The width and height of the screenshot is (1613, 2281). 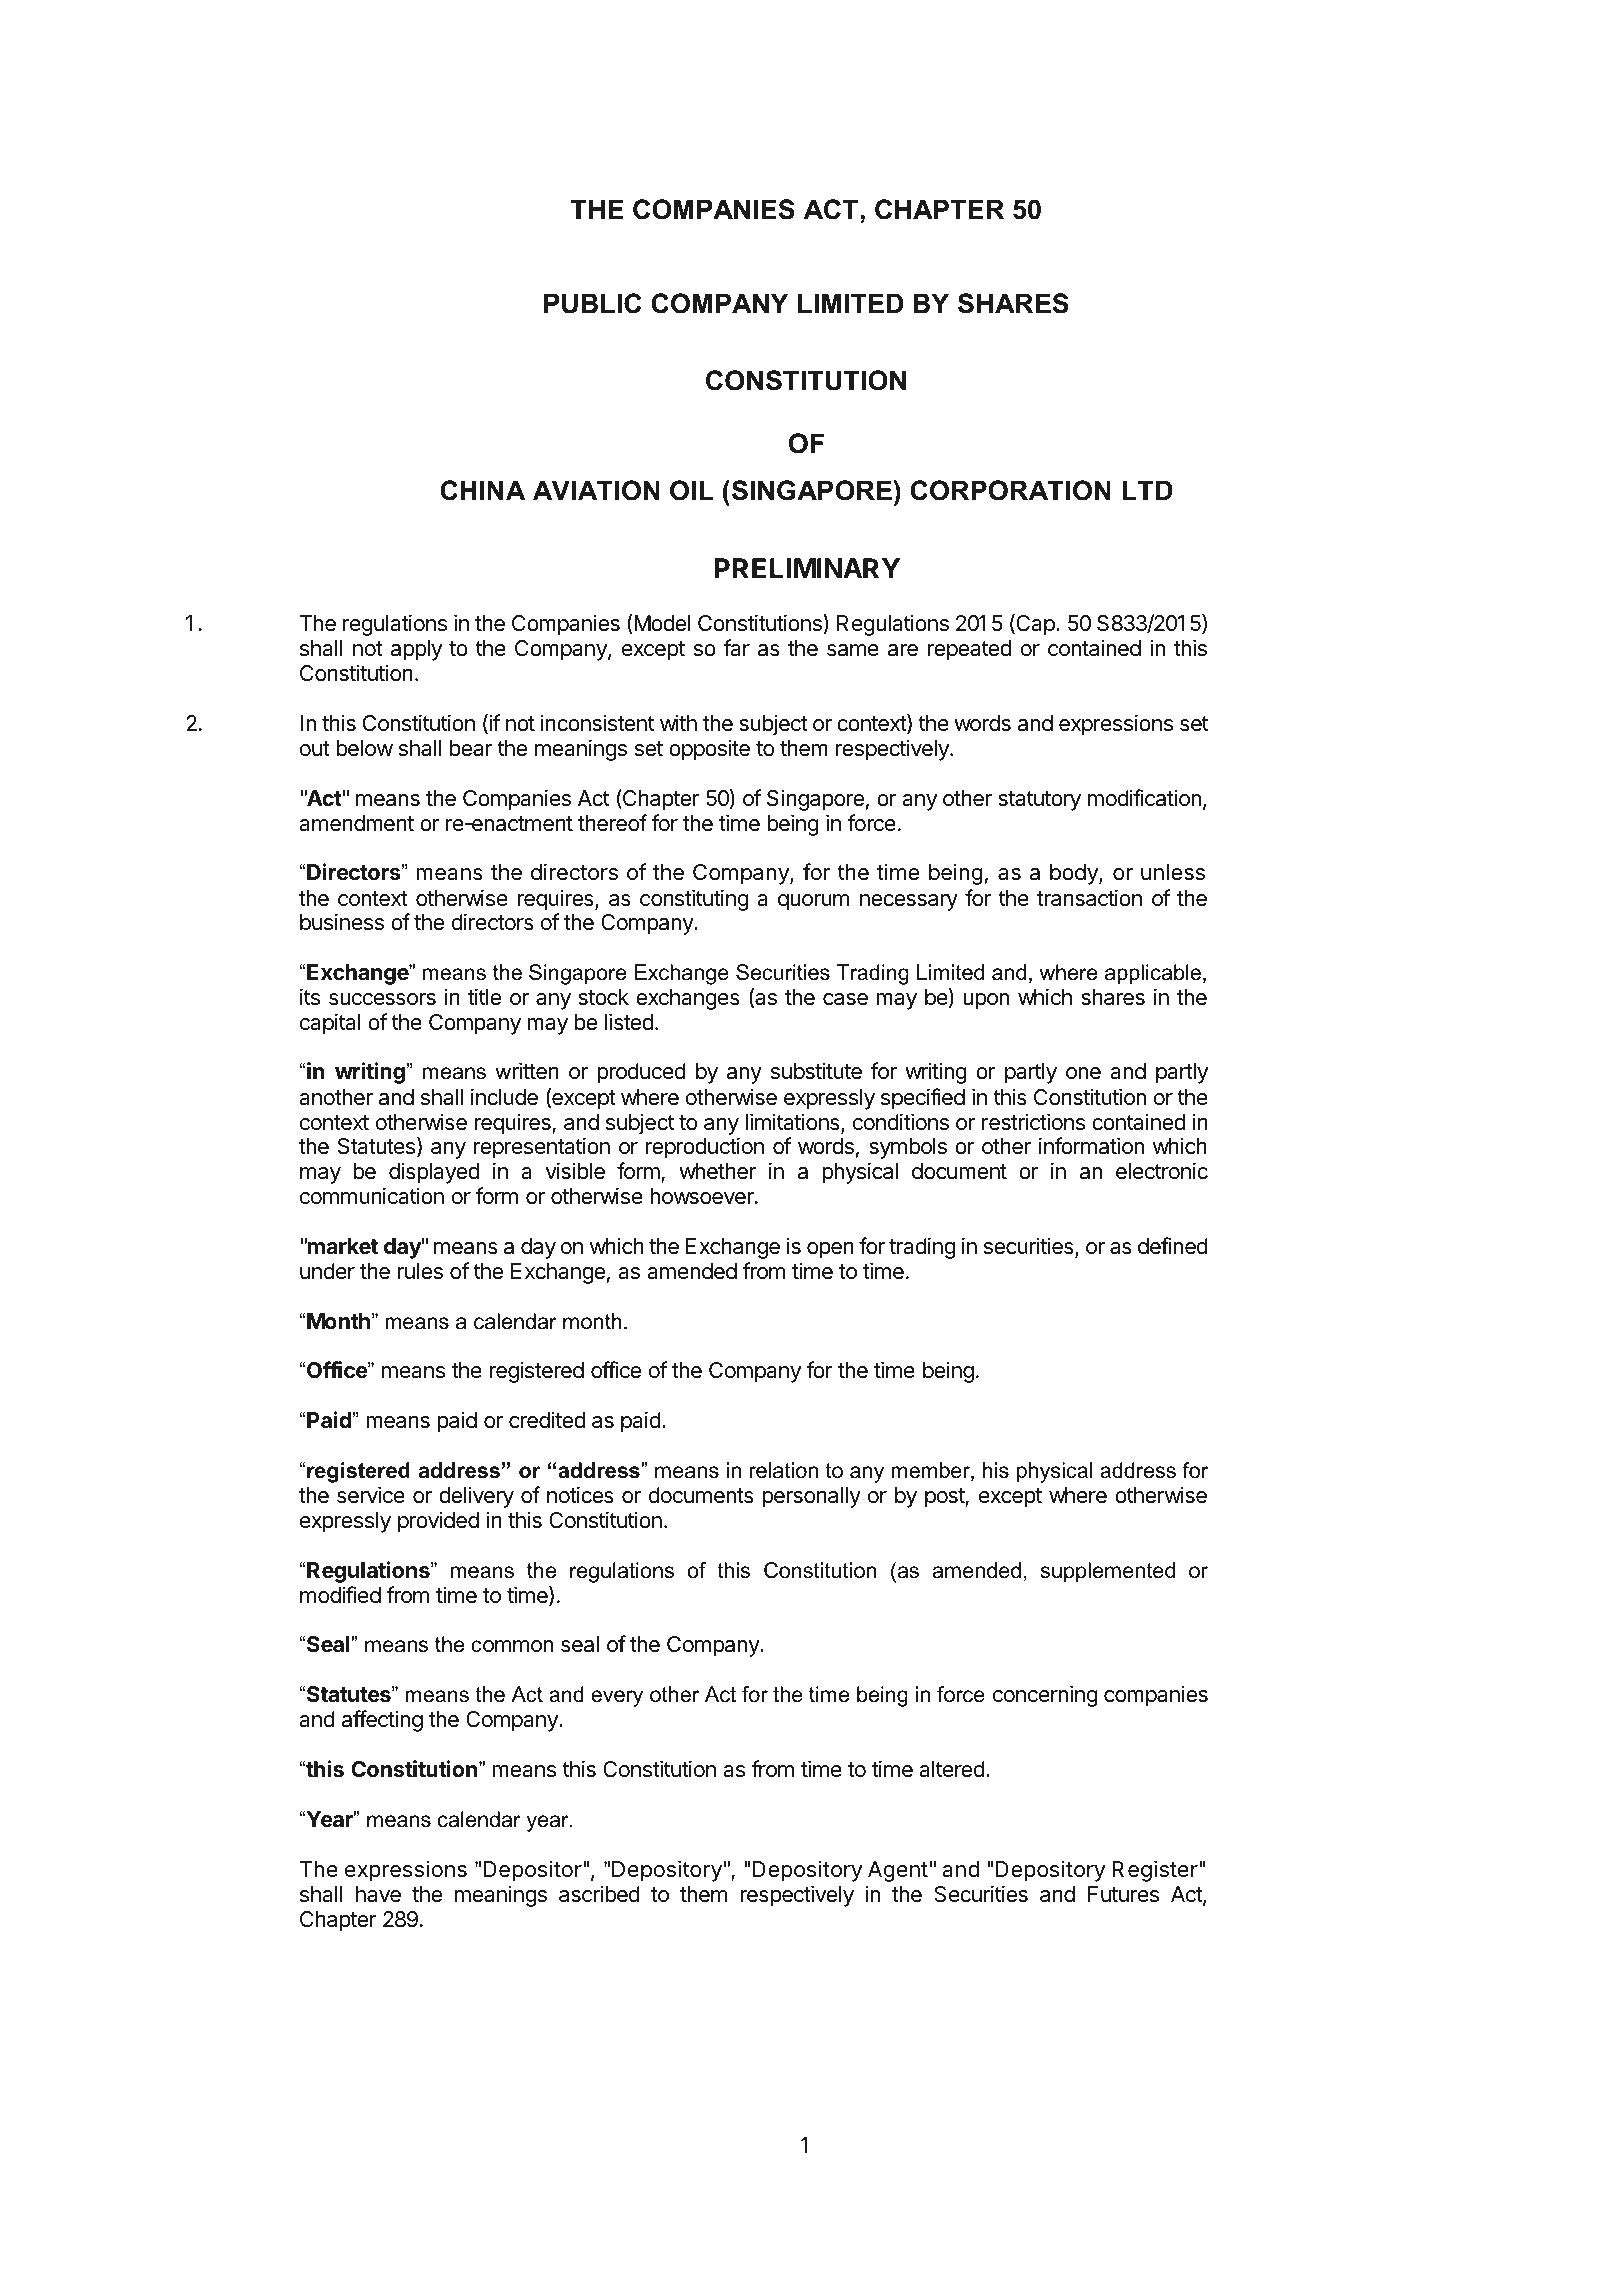 What do you see at coordinates (1010, 490) in the screenshot?
I see `CORPORATION` at bounding box center [1010, 490].
